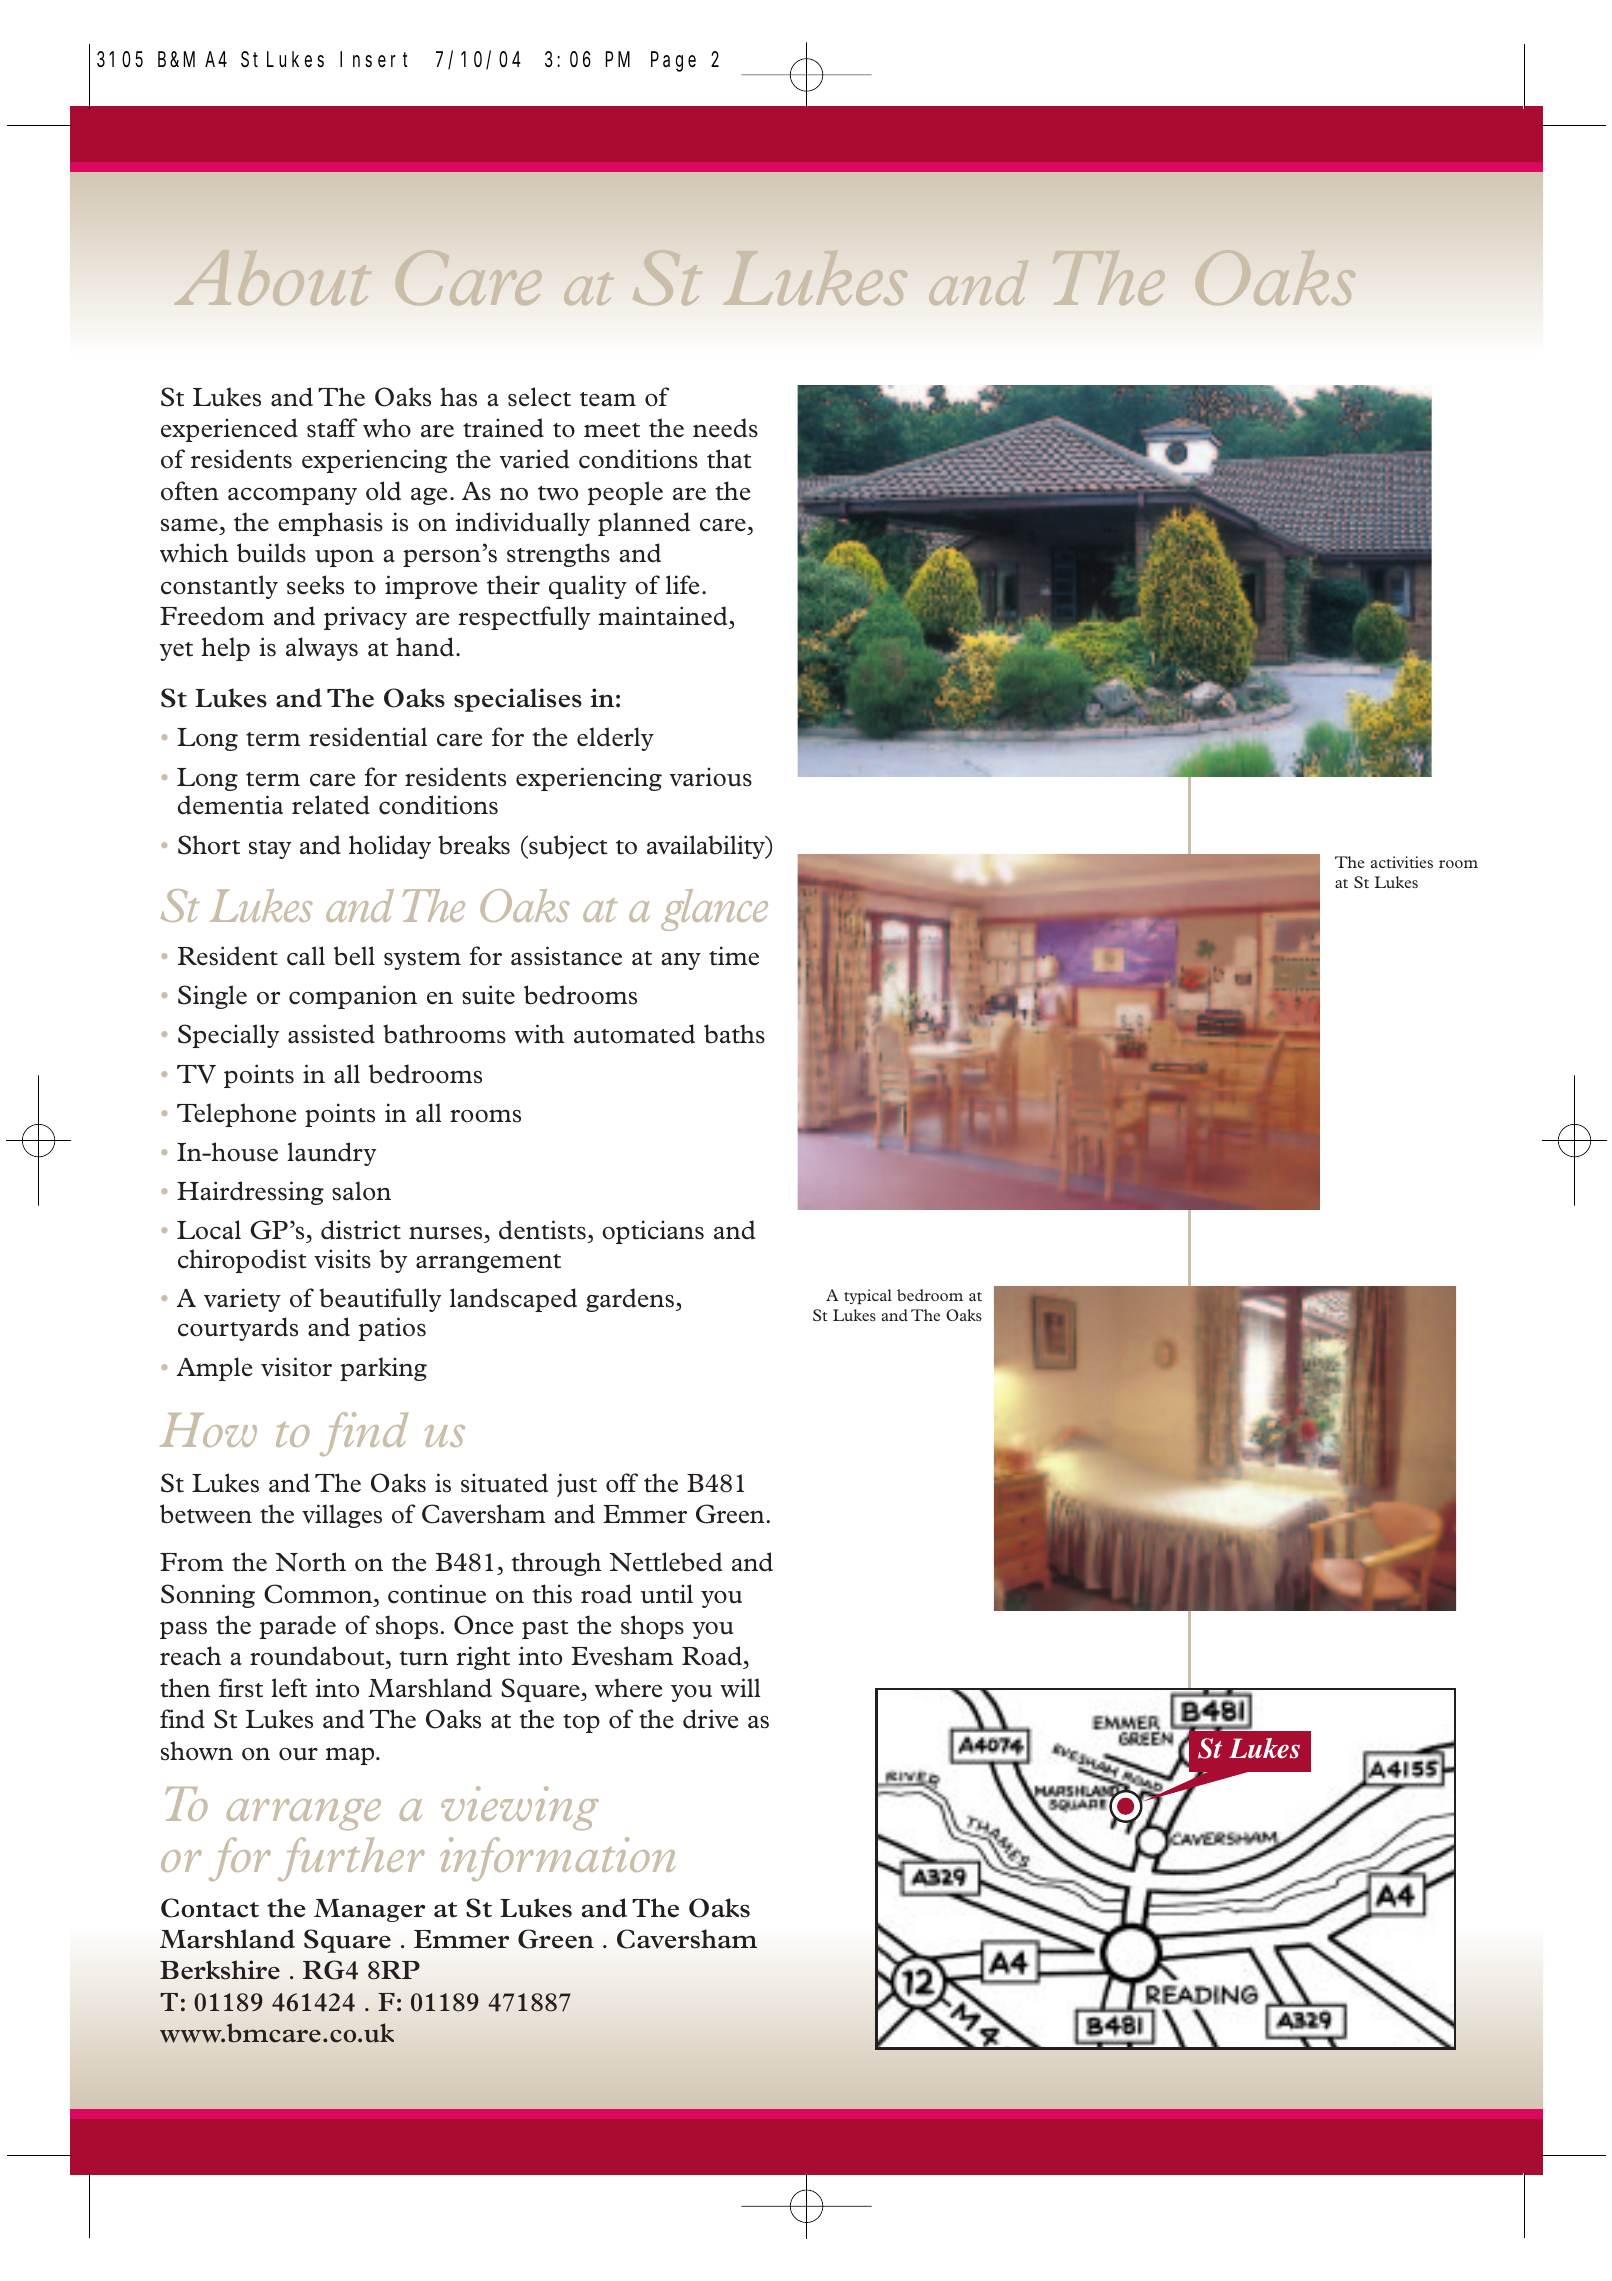  Describe the element at coordinates (725, 428) in the document. I see `needs` at that location.
